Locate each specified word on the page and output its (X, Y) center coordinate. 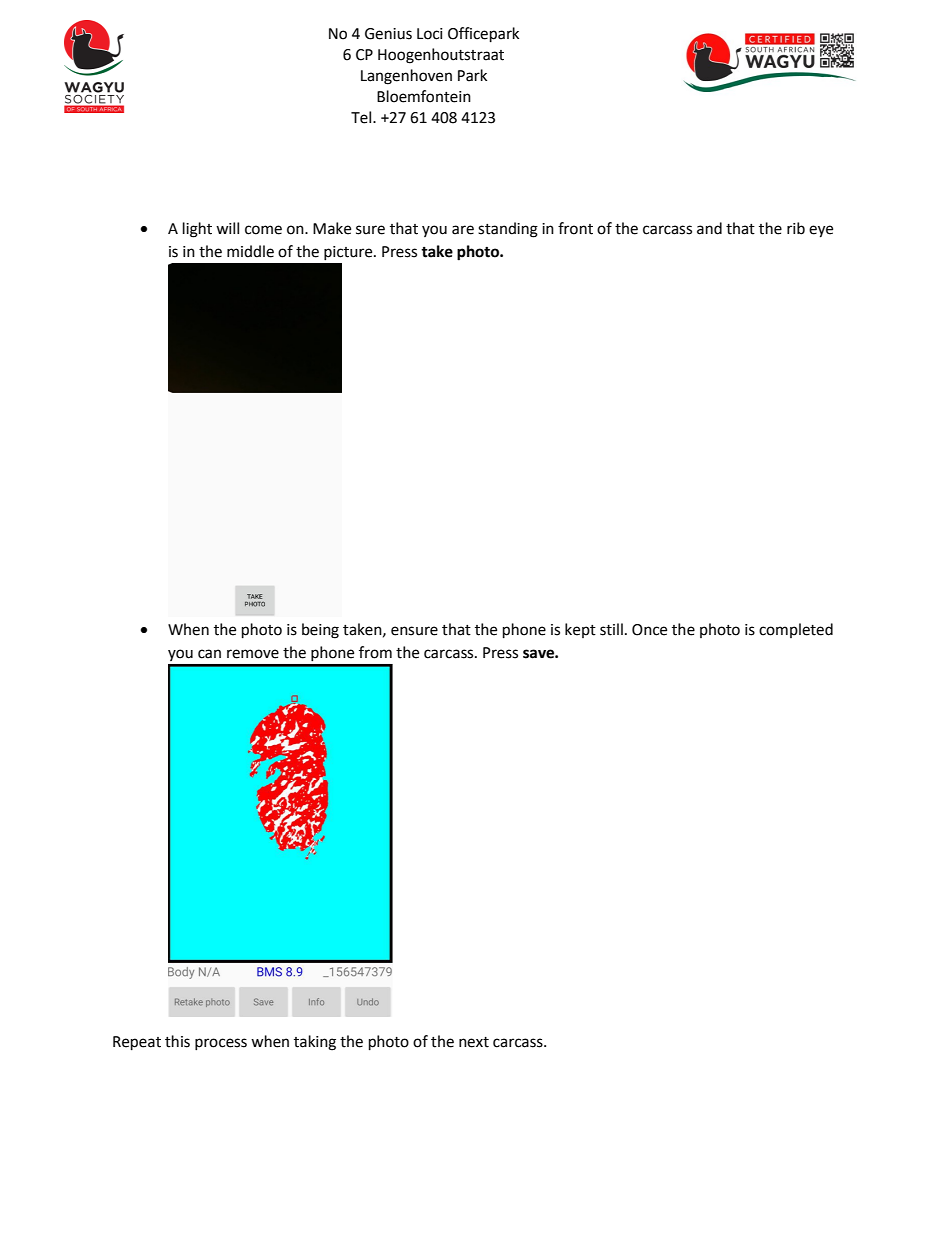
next (474, 1042)
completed (796, 630)
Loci (430, 34)
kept (580, 630)
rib (796, 228)
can (209, 654)
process (221, 1044)
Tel (362, 117)
